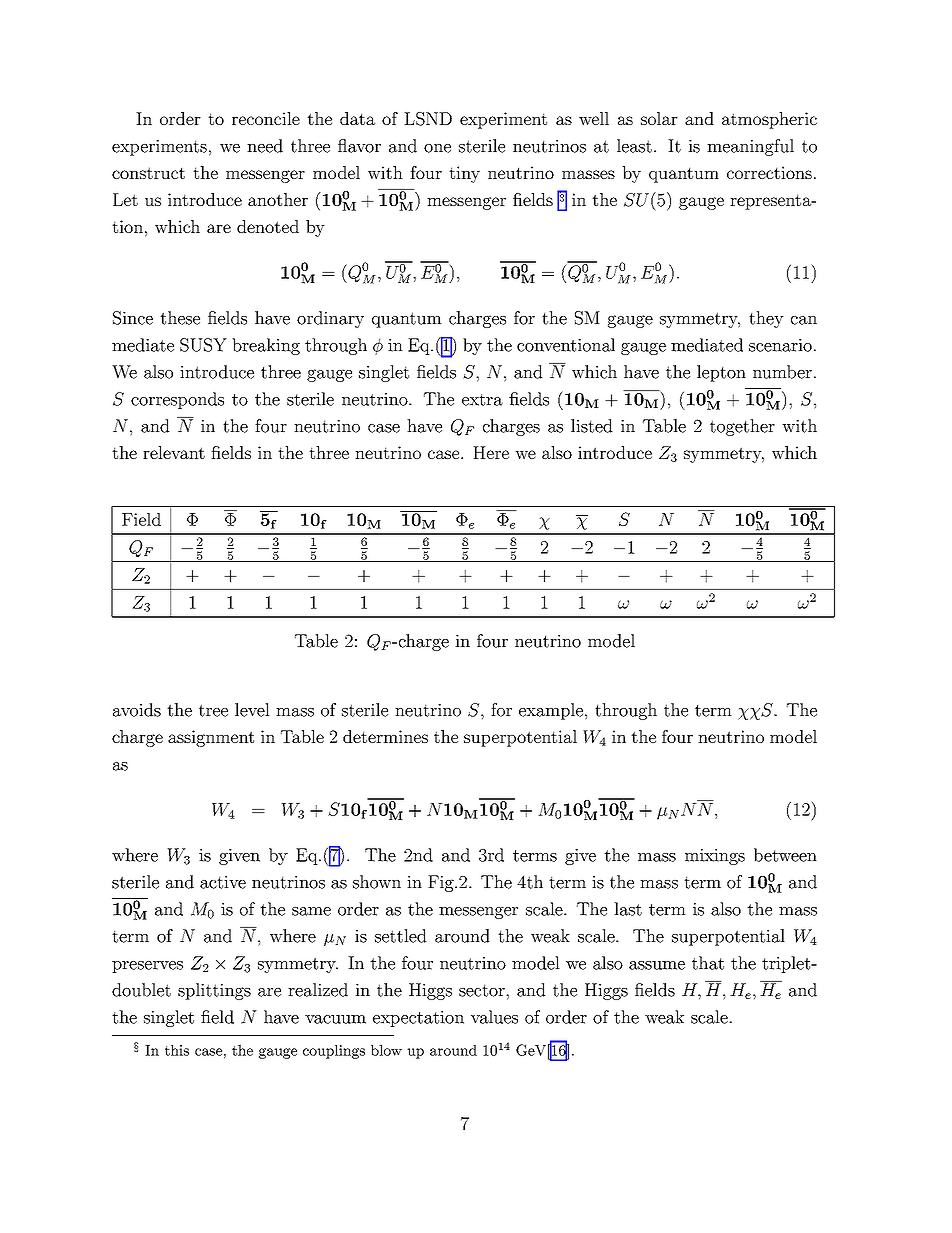 The height and width of the screenshot is (1233, 952). What do you see at coordinates (177, 1050) in the screenshot?
I see `this` at bounding box center [177, 1050].
